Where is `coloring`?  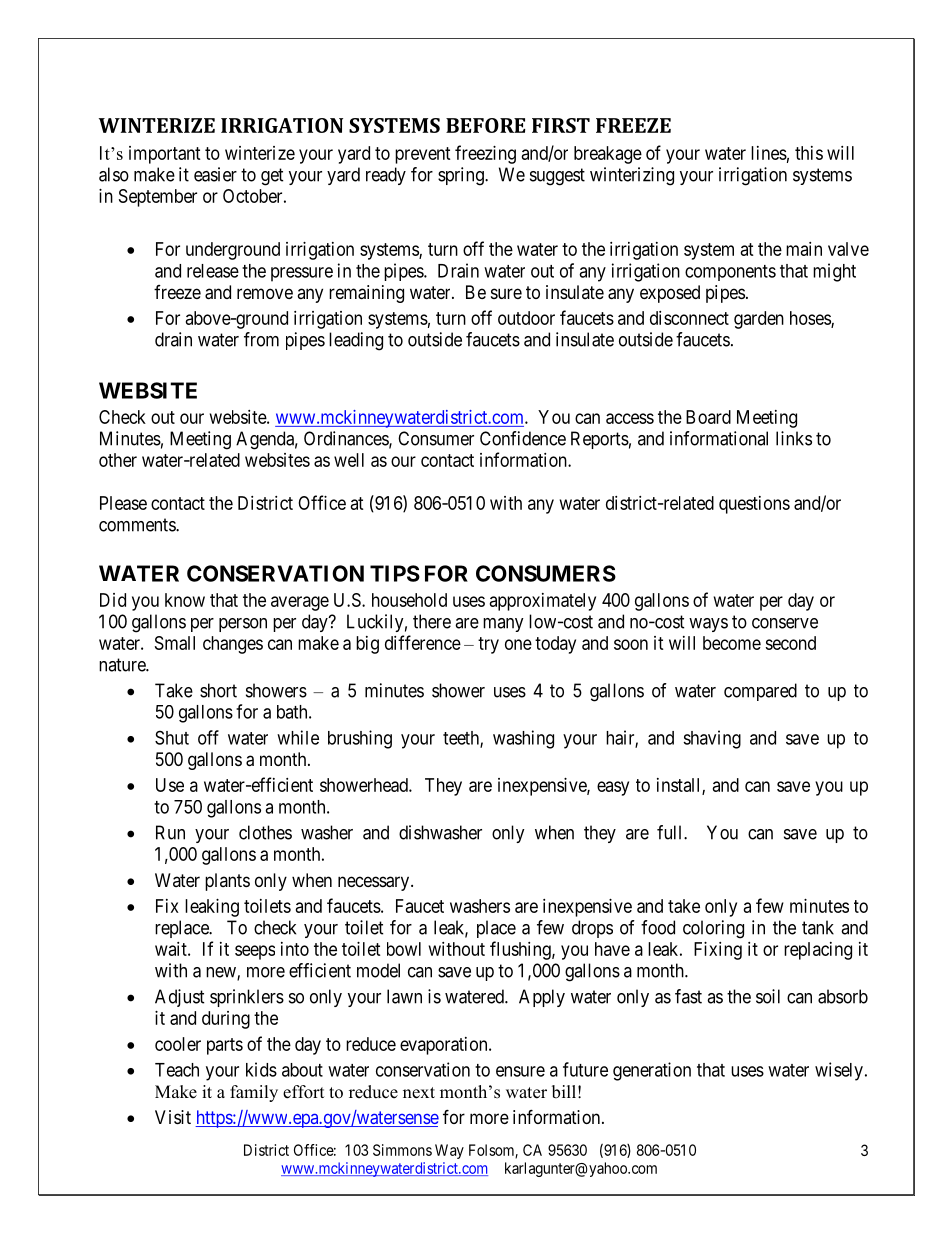
coloring is located at coordinates (713, 929).
